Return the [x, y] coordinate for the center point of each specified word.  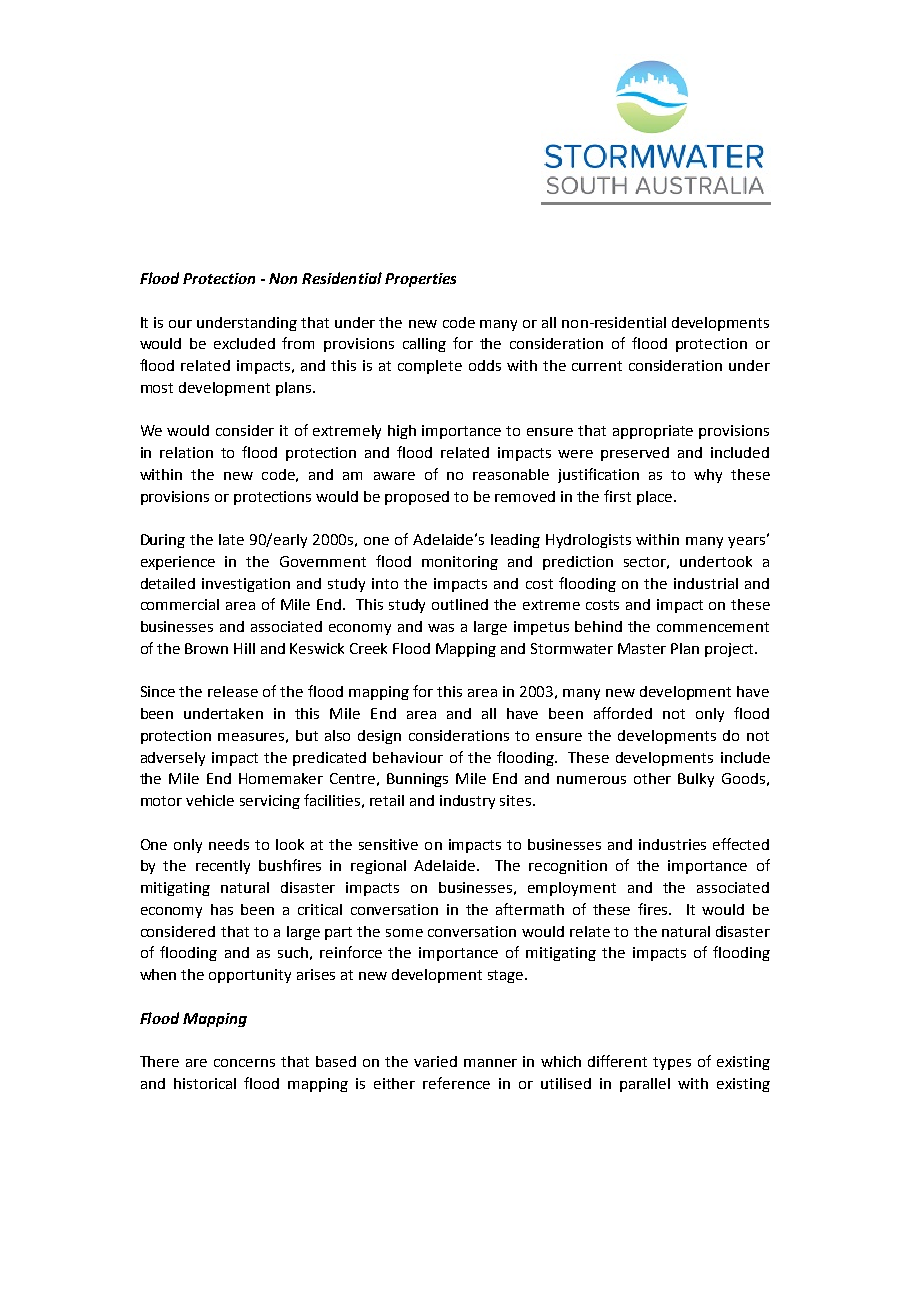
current [597, 366]
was [441, 628]
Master [642, 648]
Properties [420, 280]
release [233, 691]
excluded [244, 343]
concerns [244, 1063]
